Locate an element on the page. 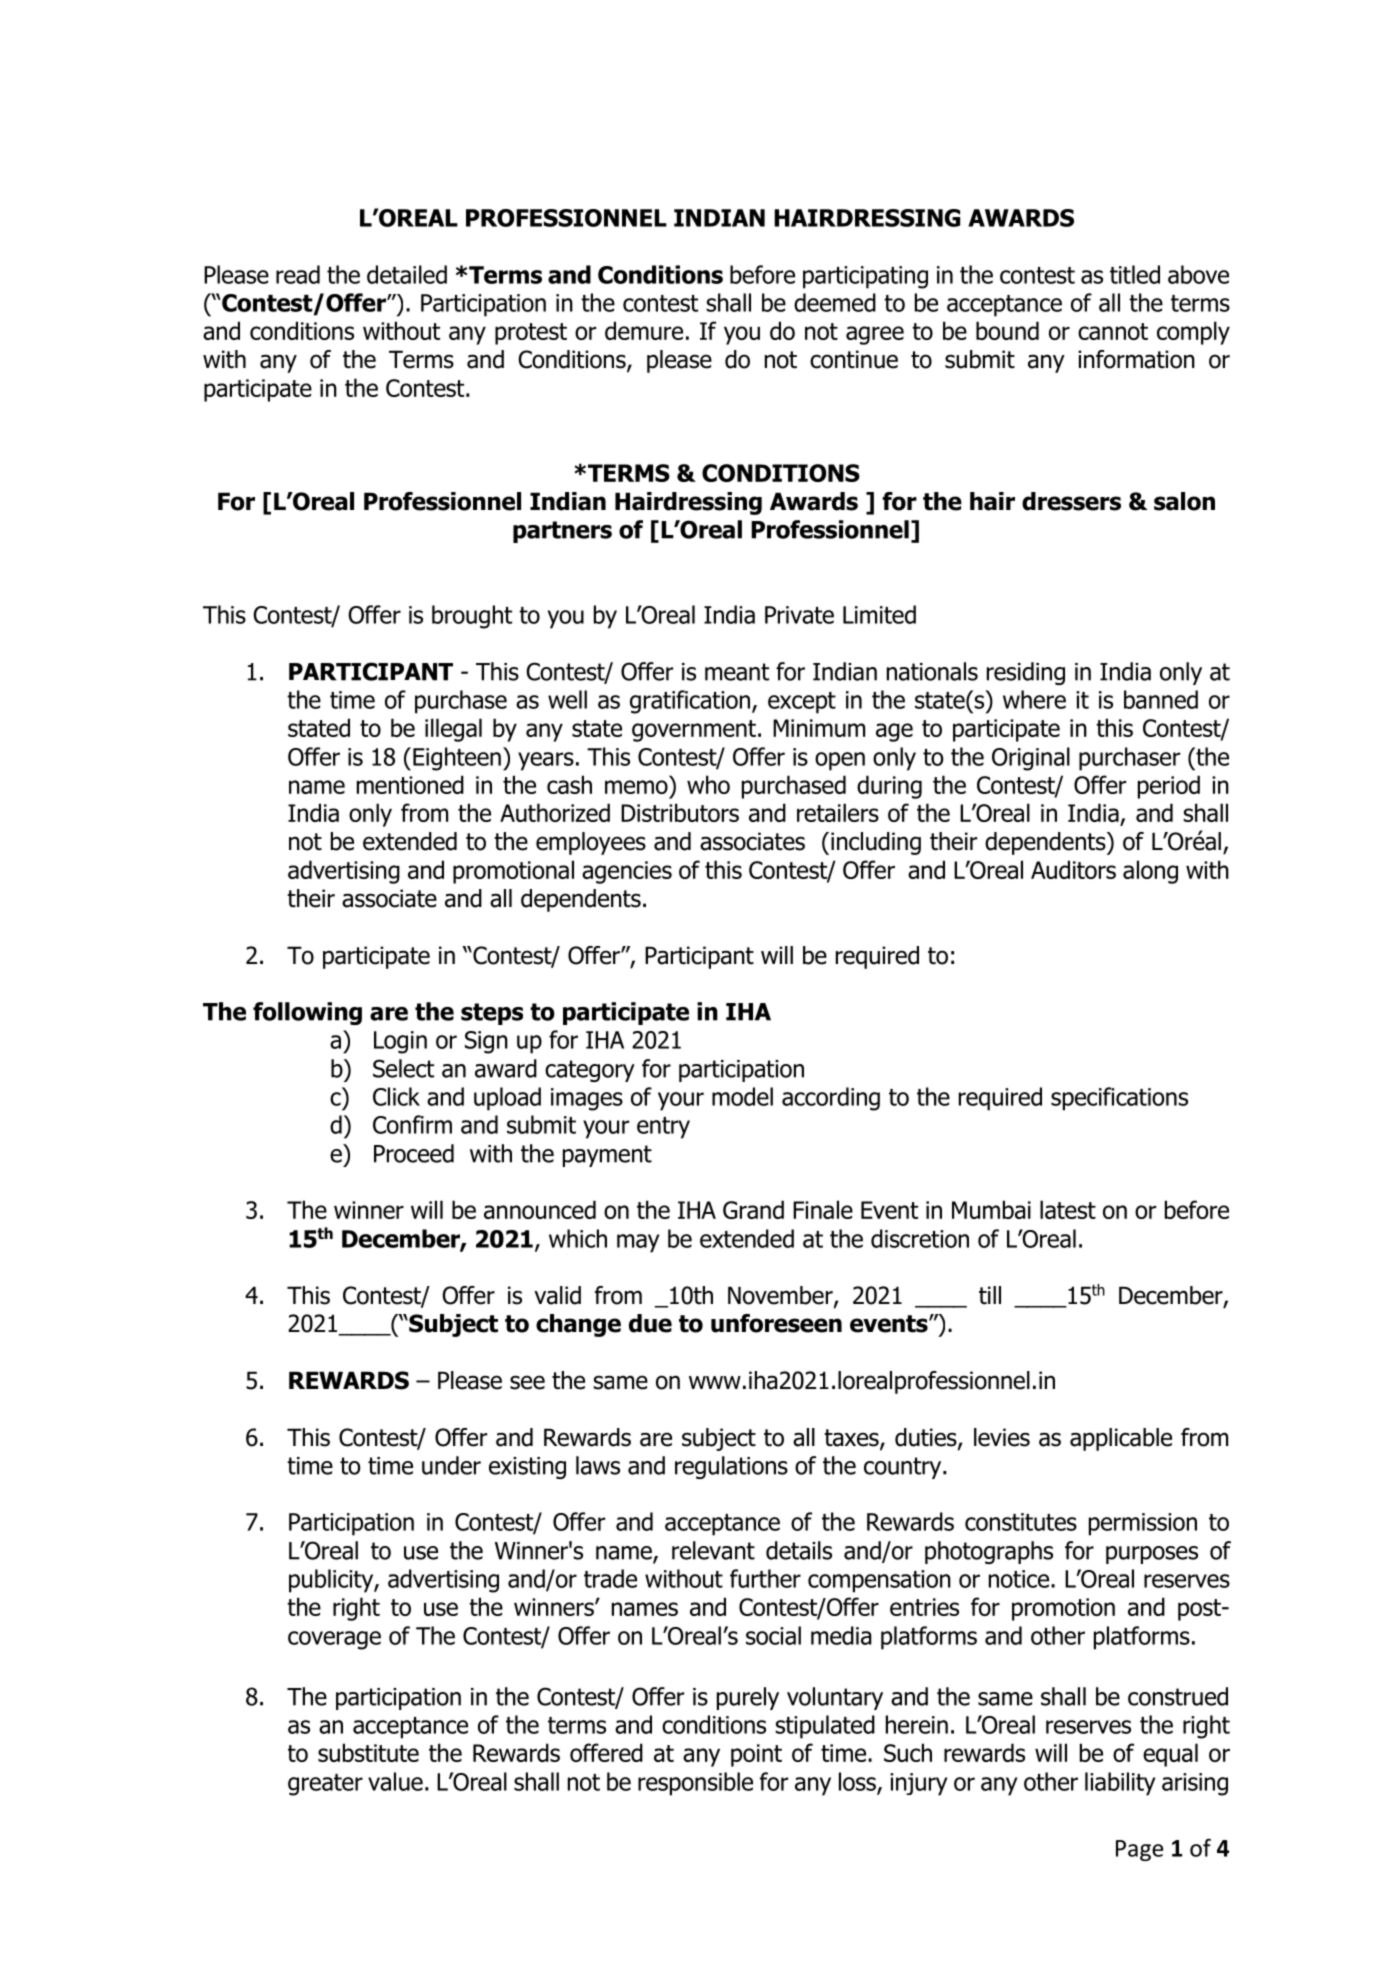 This image has width=1398, height=1978. regulations is located at coordinates (731, 1467).
